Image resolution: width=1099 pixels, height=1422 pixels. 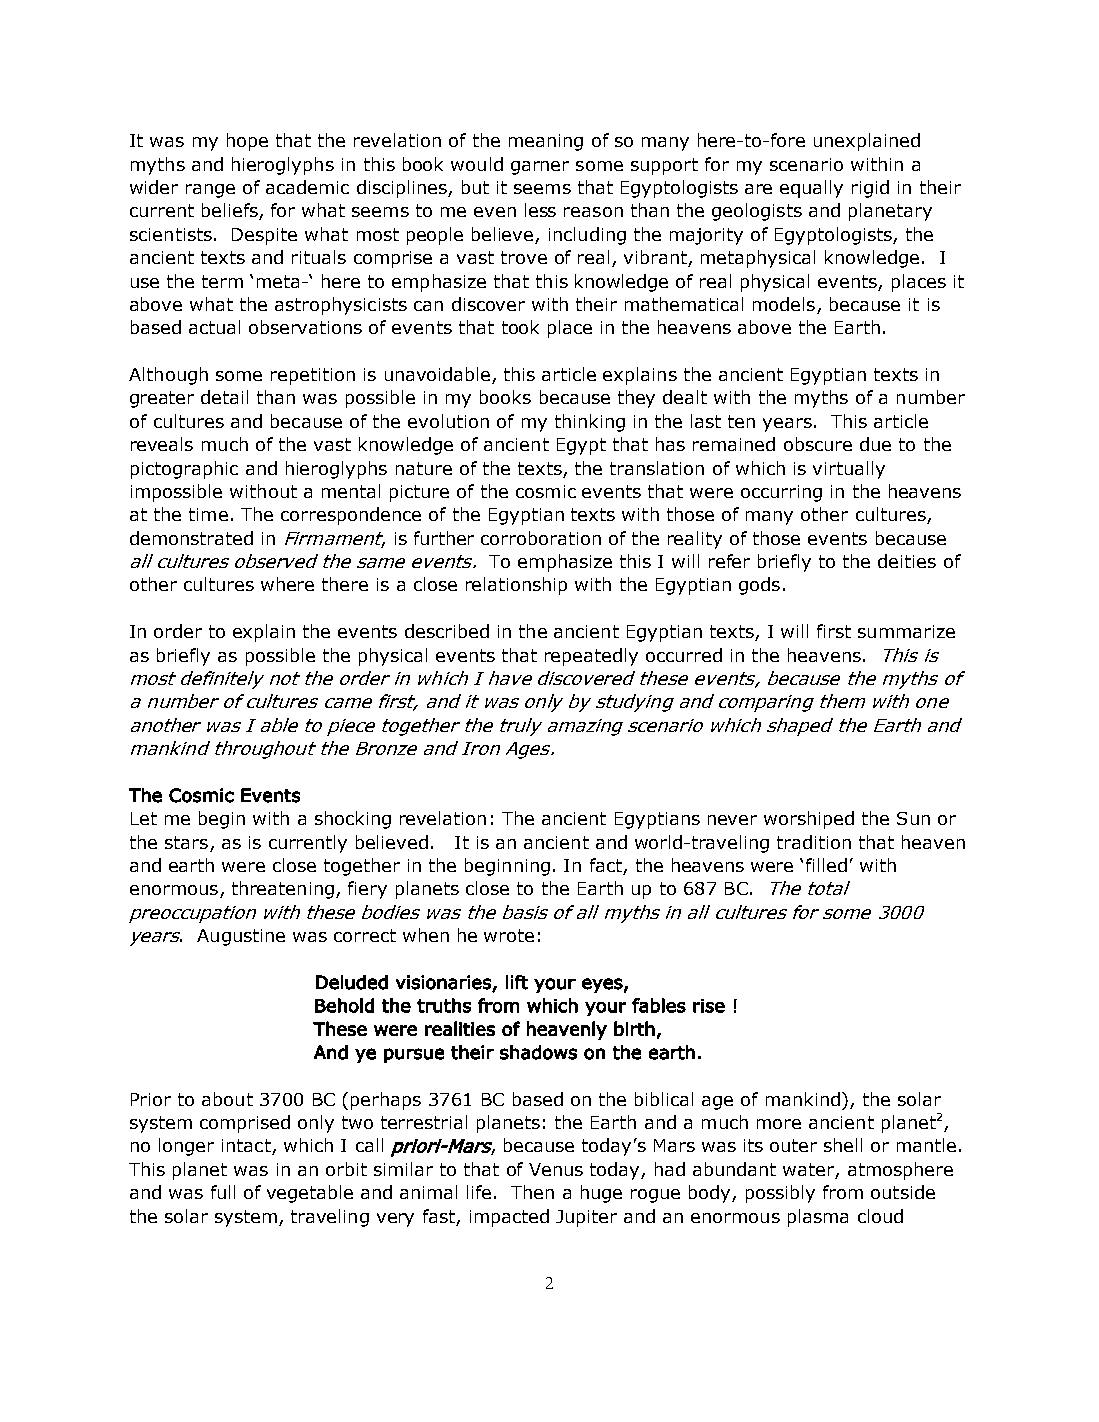 I want to click on garner, so click(x=540, y=168).
